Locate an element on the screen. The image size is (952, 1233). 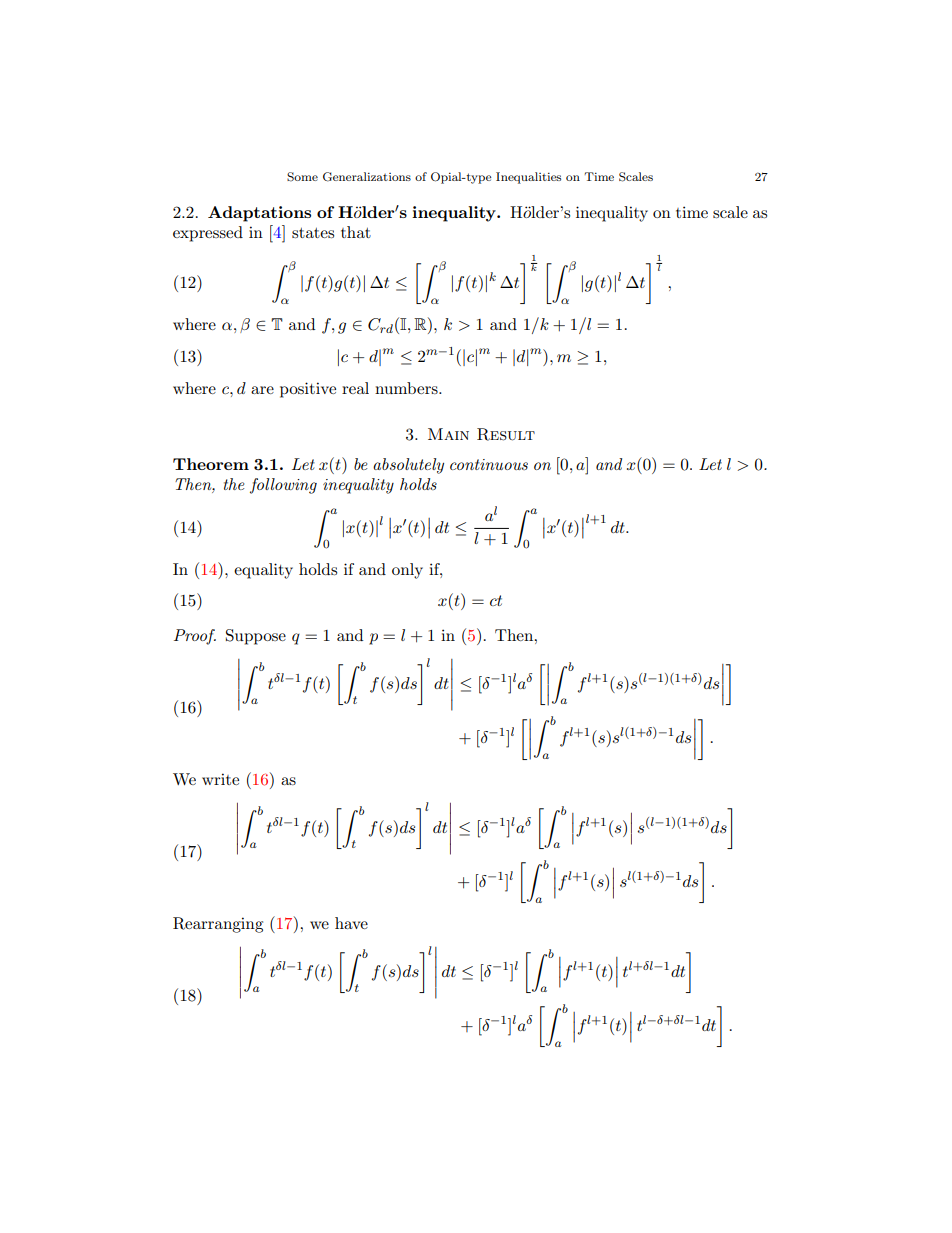
continuous is located at coordinates (489, 464).
